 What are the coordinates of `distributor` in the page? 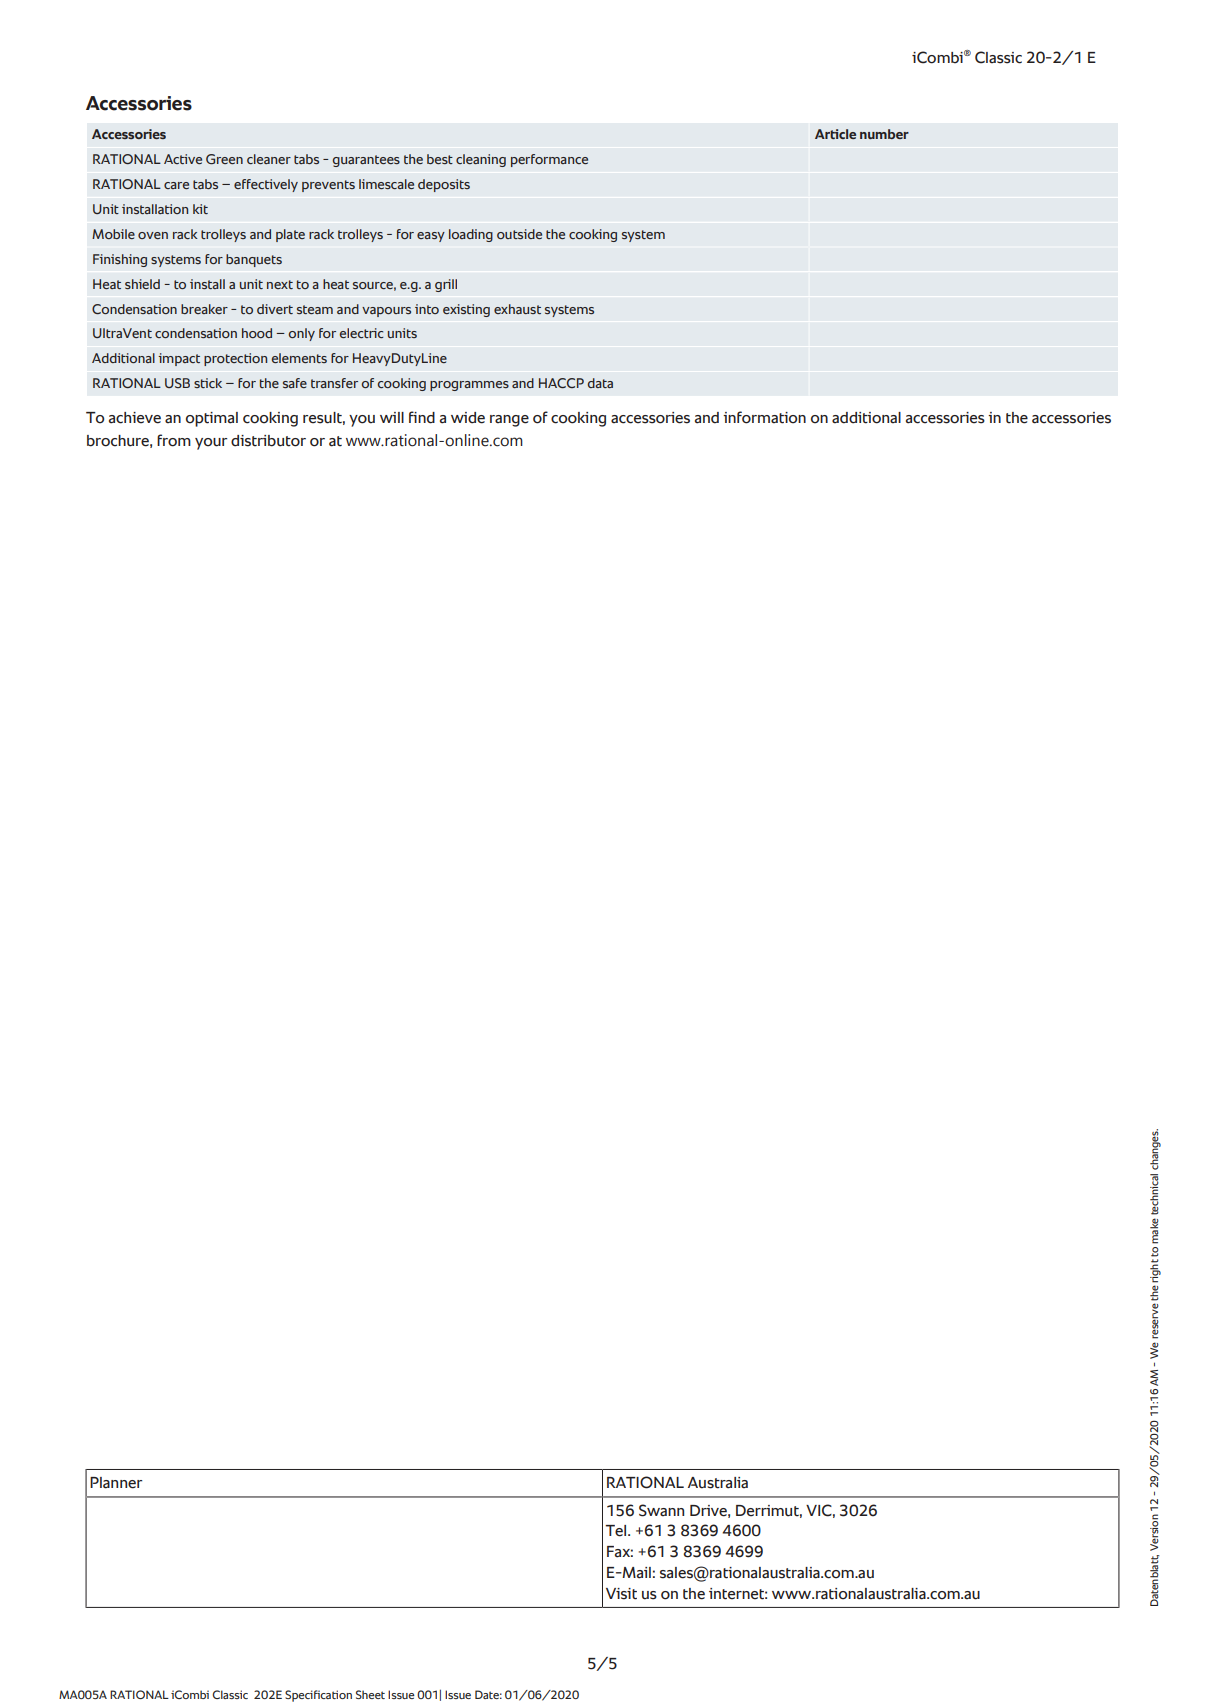 It's located at (268, 441).
